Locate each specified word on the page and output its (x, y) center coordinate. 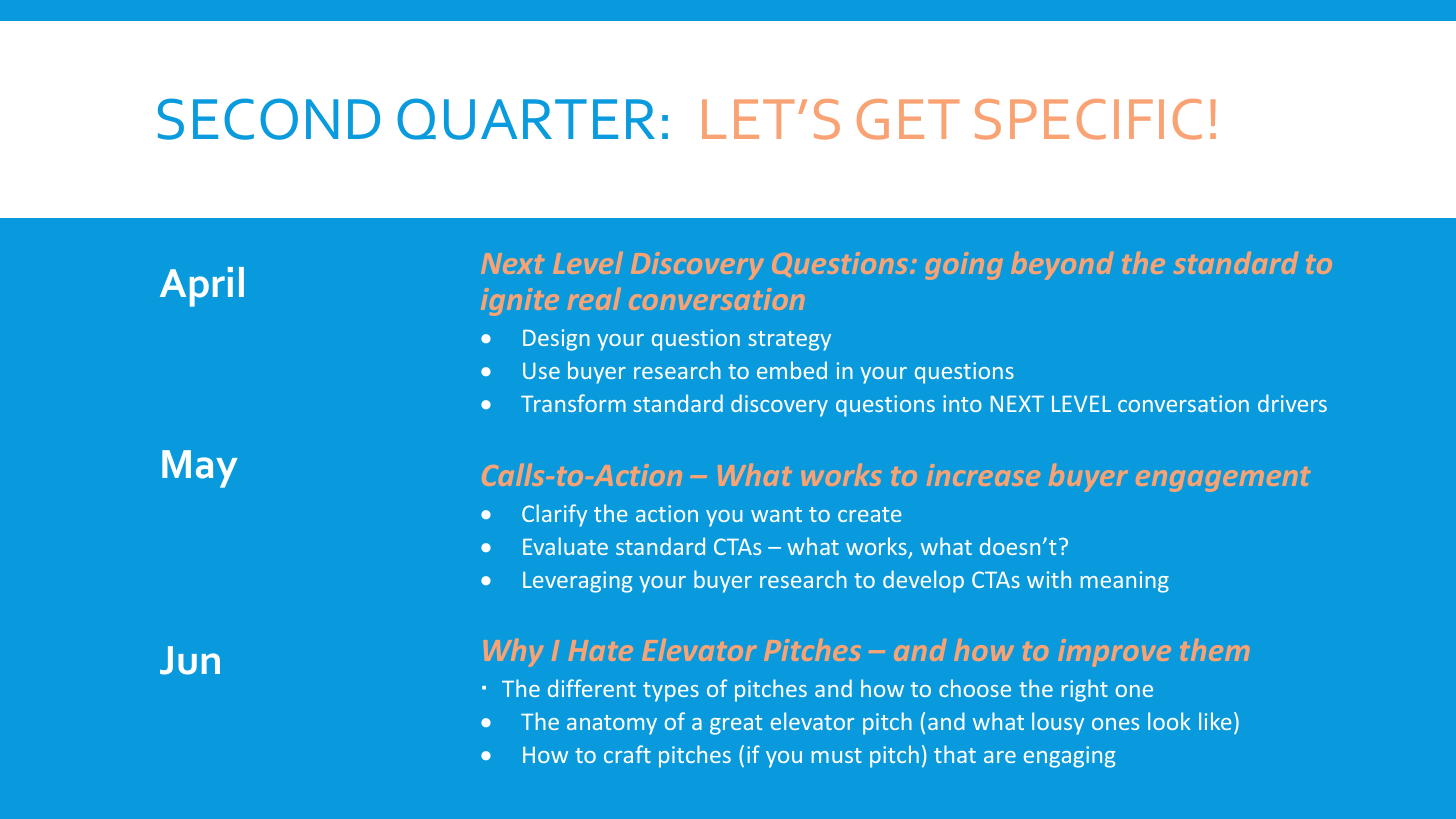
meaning (1125, 582)
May (200, 469)
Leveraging (577, 582)
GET (908, 119)
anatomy (612, 725)
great (736, 725)
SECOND (269, 119)
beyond (1062, 265)
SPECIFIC (1088, 119)
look (1169, 721)
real (594, 299)
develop (923, 581)
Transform (573, 403)
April (202, 287)
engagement (1223, 479)
